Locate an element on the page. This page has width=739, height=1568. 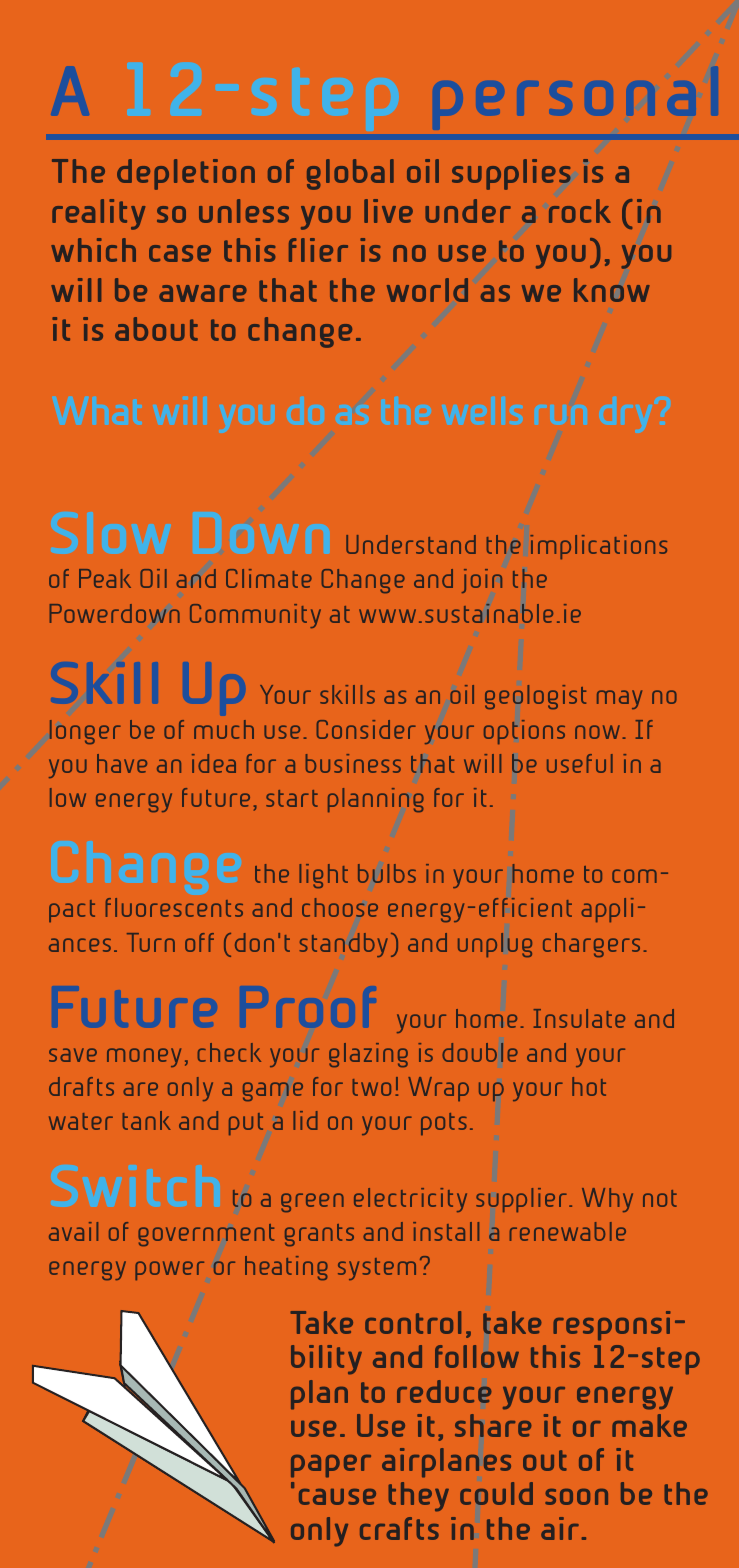
paper is located at coordinates (331, 1466).
